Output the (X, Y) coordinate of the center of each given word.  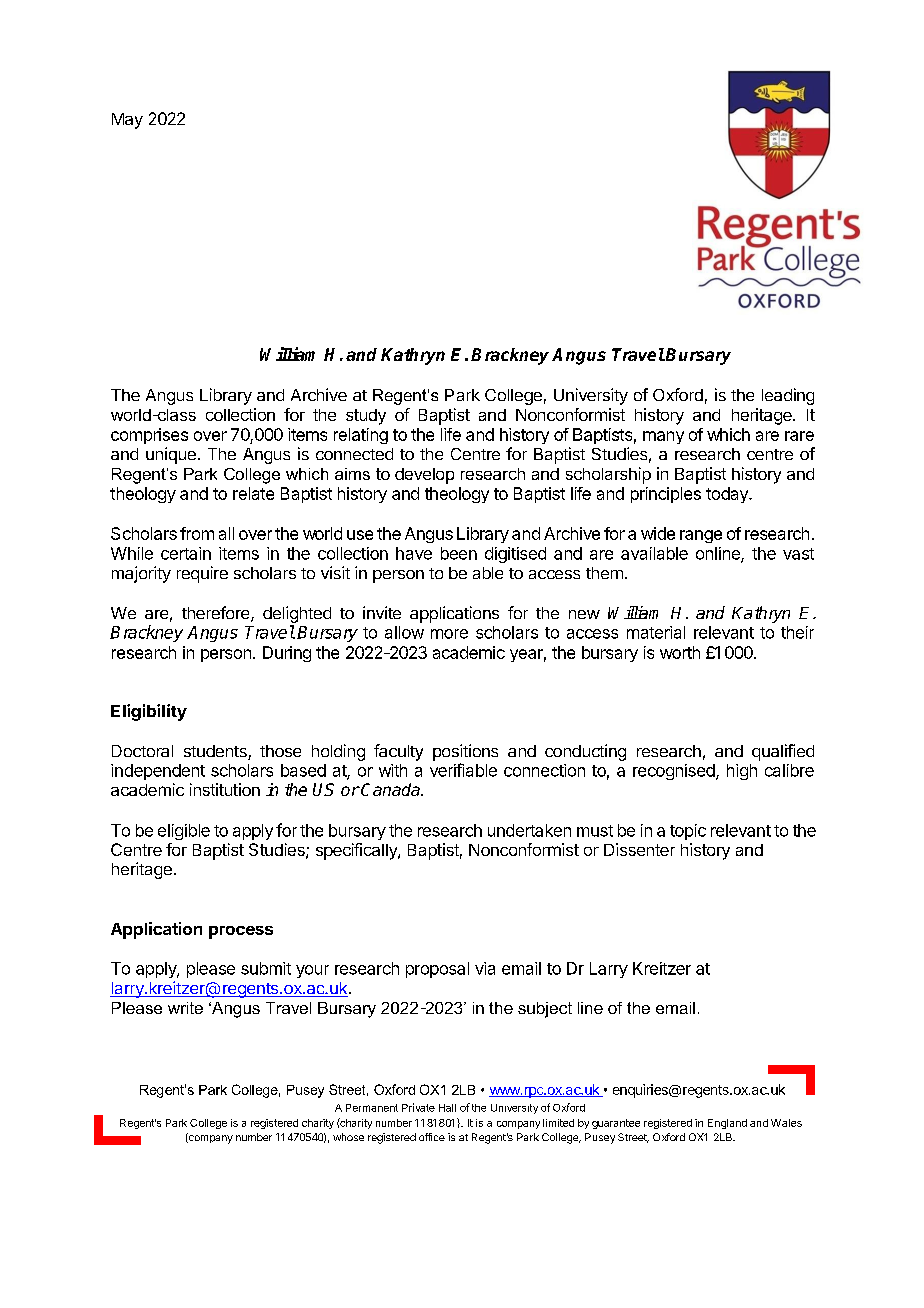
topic (688, 832)
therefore (217, 614)
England (727, 1124)
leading (788, 396)
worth (680, 652)
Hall (447, 1108)
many (663, 437)
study (366, 417)
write (185, 1008)
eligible (184, 832)
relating (361, 436)
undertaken (529, 830)
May (127, 121)
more (449, 634)
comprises (149, 436)
